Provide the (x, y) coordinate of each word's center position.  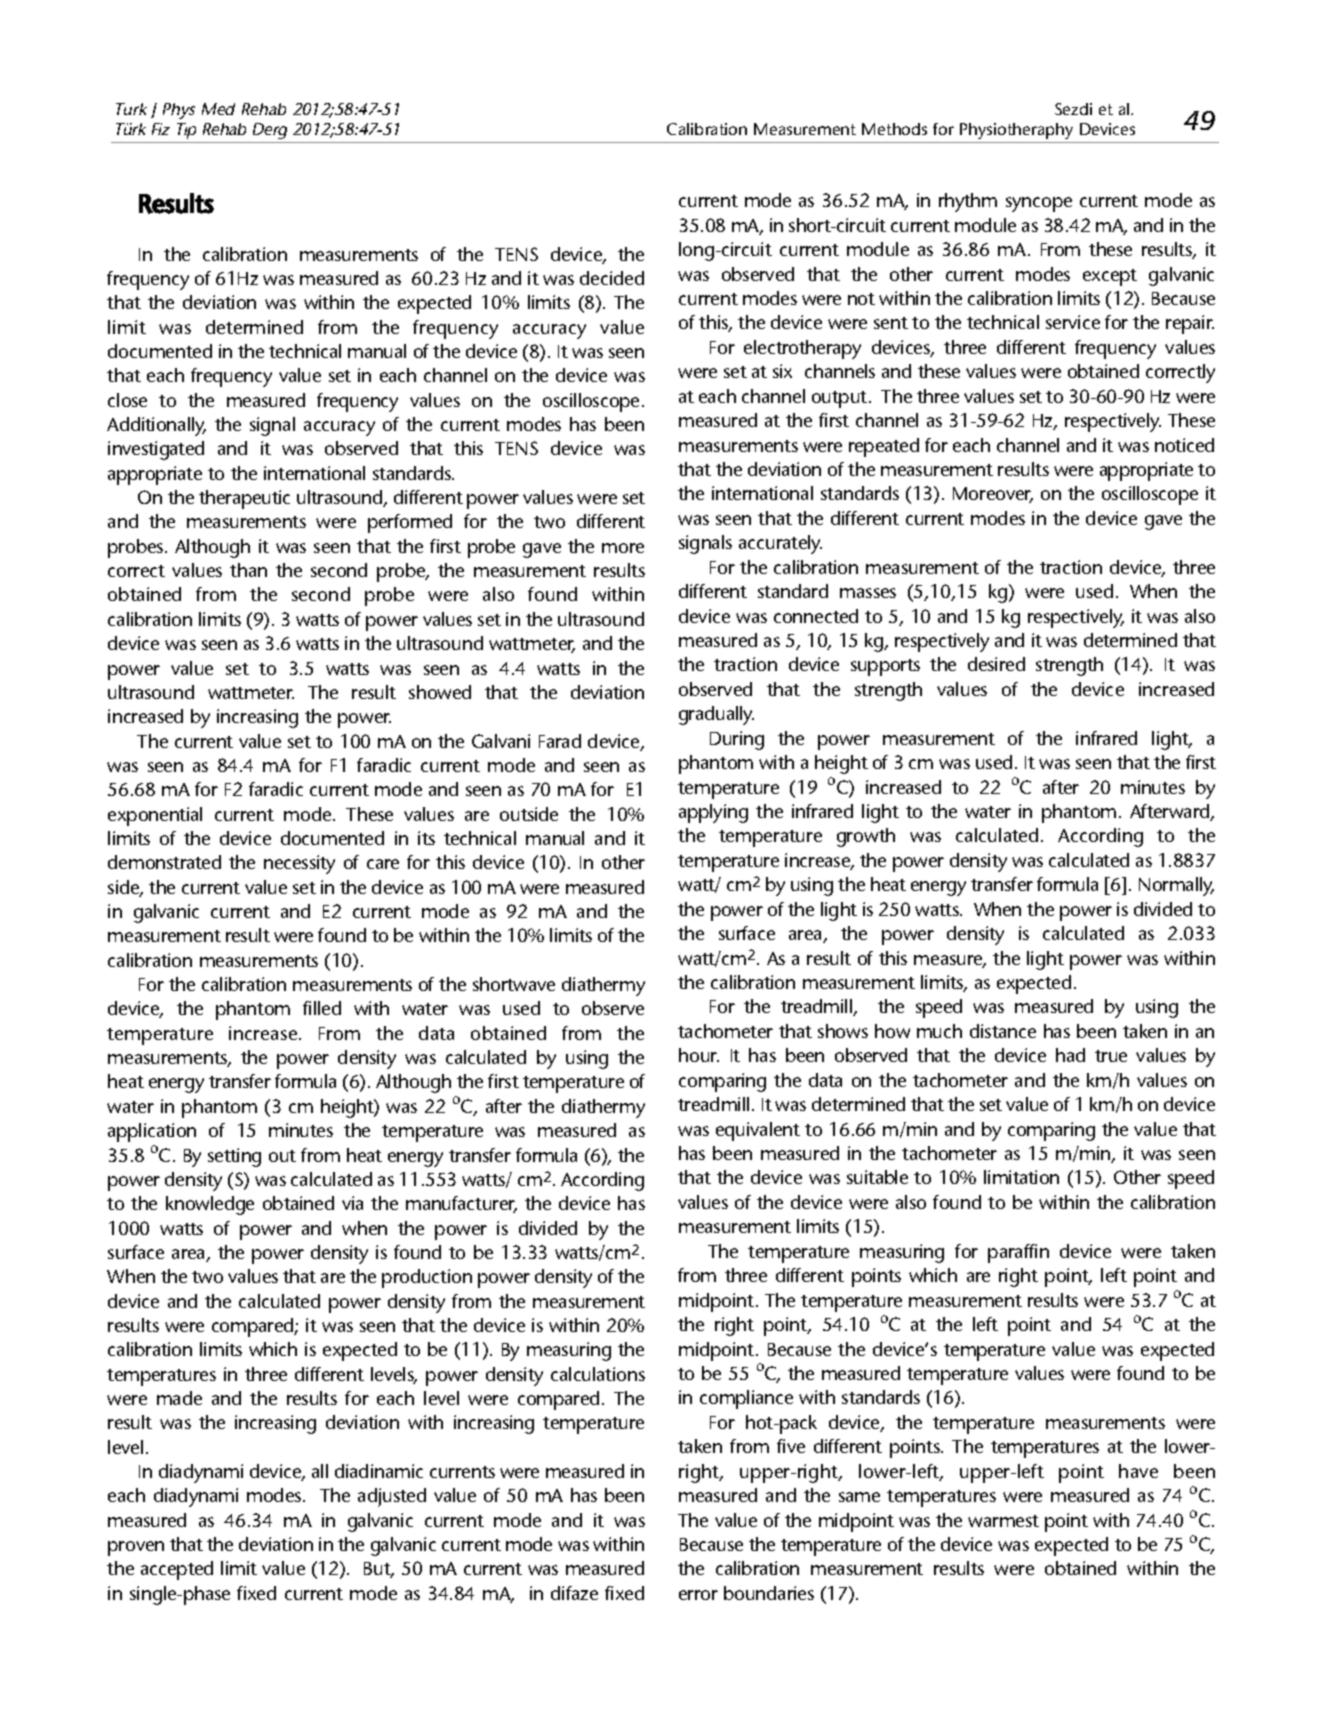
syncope (1039, 204)
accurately (780, 544)
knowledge (210, 1205)
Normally (1176, 886)
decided (612, 278)
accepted (177, 1570)
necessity (299, 864)
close (127, 400)
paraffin (1018, 1253)
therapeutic (244, 499)
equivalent (758, 1131)
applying (713, 813)
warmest (1003, 1521)
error (698, 1595)
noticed (1184, 445)
